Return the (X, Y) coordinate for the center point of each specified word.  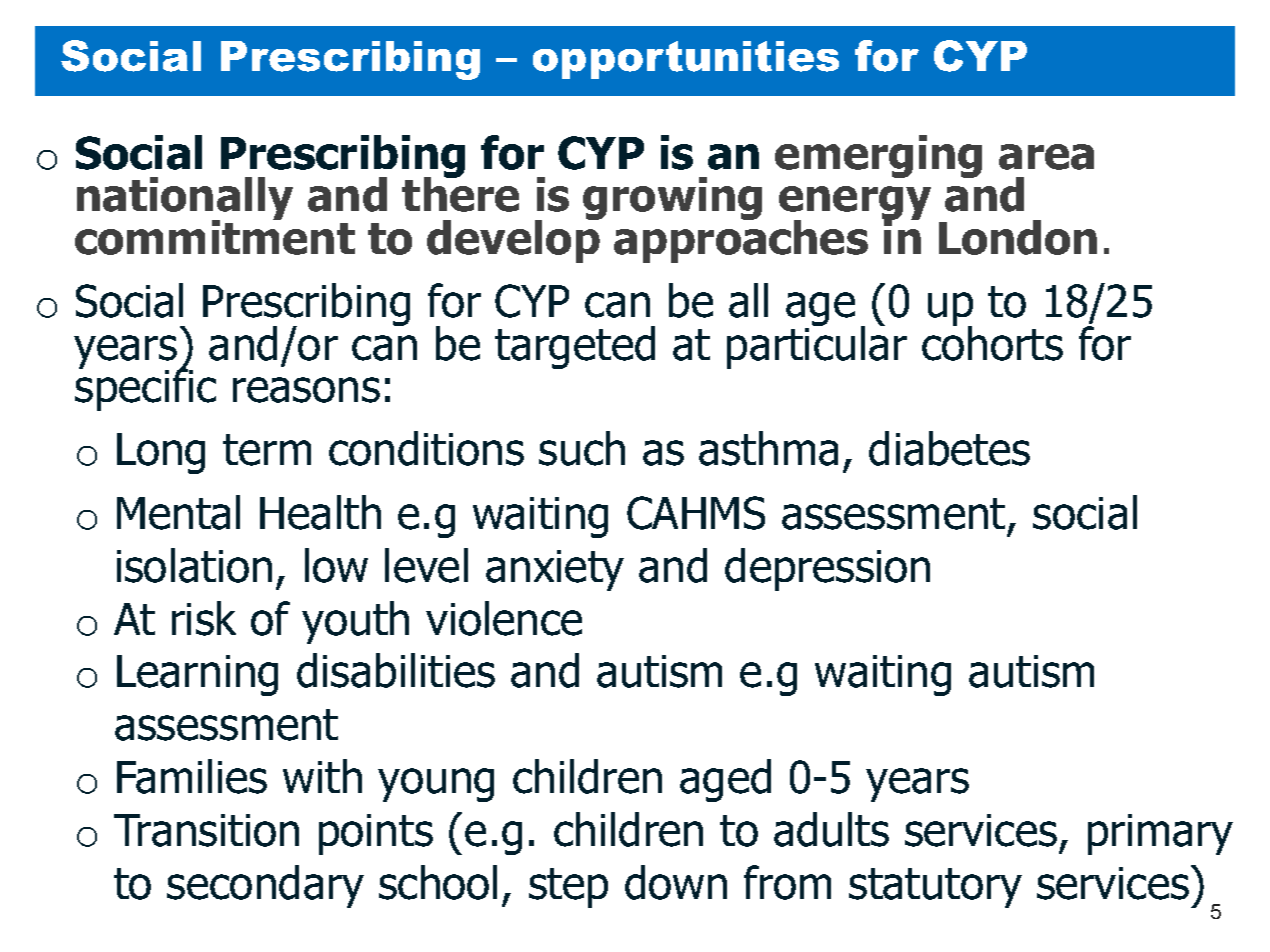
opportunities (686, 60)
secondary (265, 886)
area (1046, 157)
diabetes (949, 448)
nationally (185, 200)
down (676, 882)
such (582, 448)
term (267, 450)
